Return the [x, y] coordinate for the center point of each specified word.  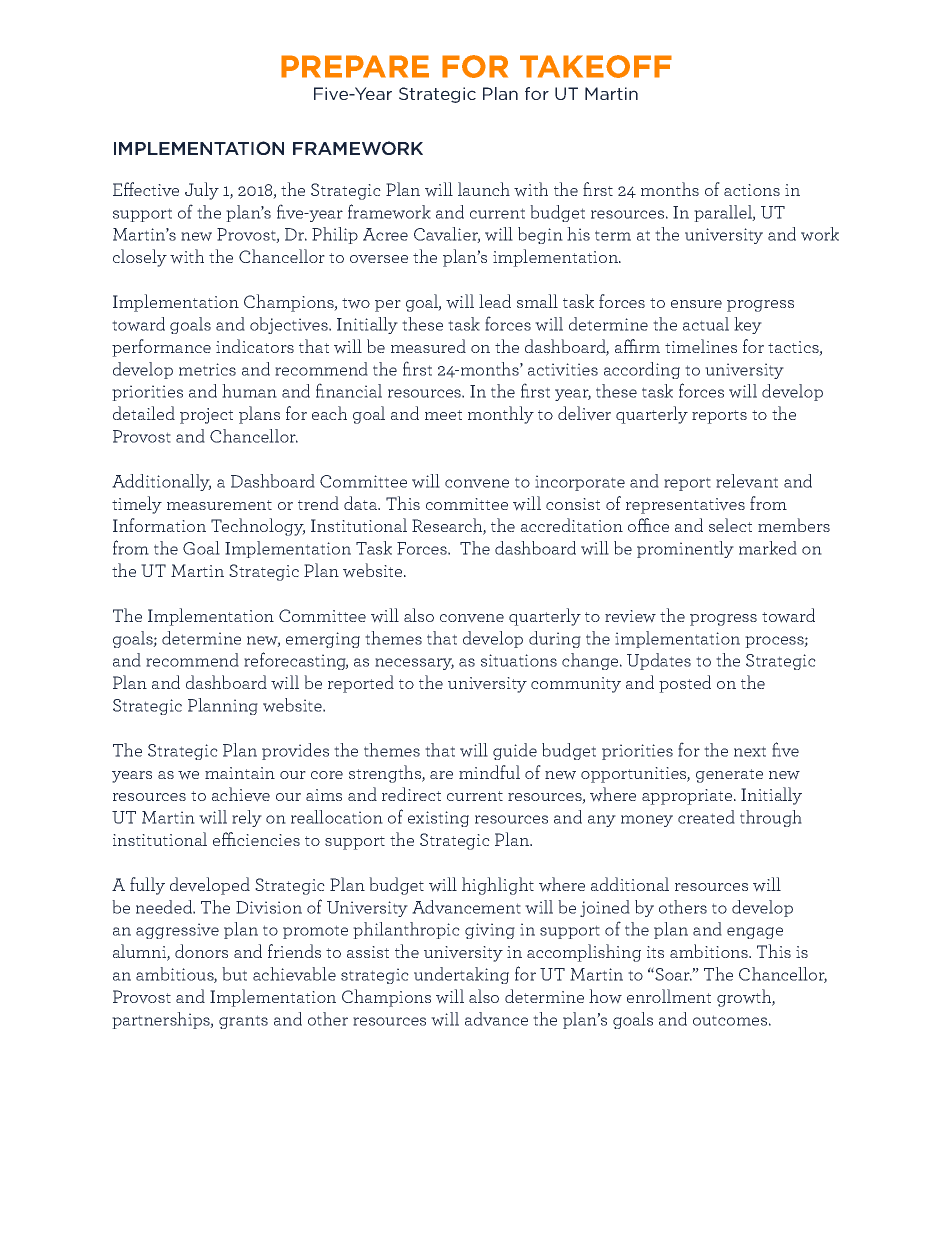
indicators [255, 346]
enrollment [669, 996]
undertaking [461, 975]
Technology [258, 527]
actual [706, 324]
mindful [489, 772]
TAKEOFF [596, 66]
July [202, 191]
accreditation [572, 525]
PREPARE [355, 66]
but [234, 974]
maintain [240, 773]
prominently [685, 549]
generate [729, 776]
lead [495, 301]
